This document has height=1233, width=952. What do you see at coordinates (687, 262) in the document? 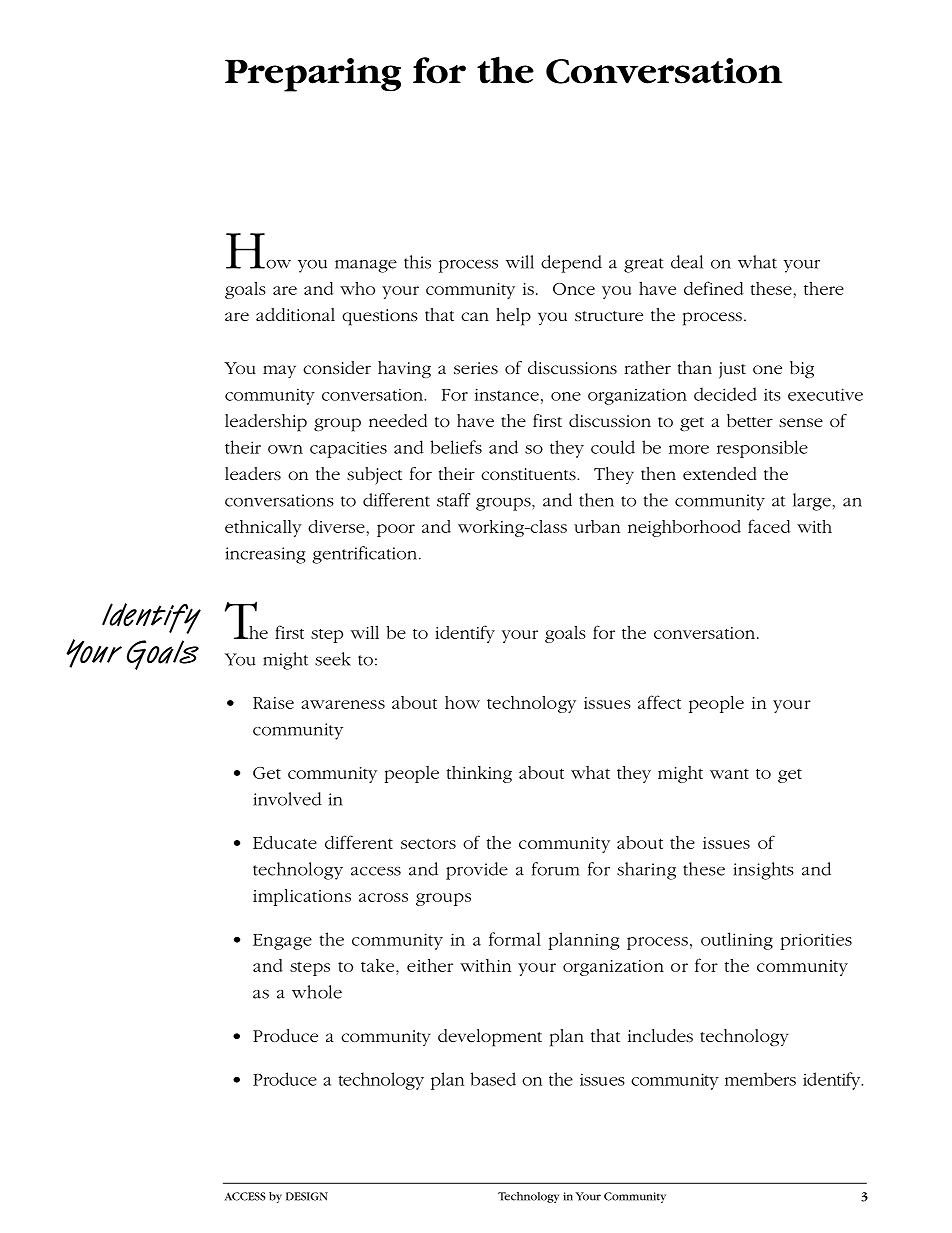
I see `deal` at bounding box center [687, 262].
